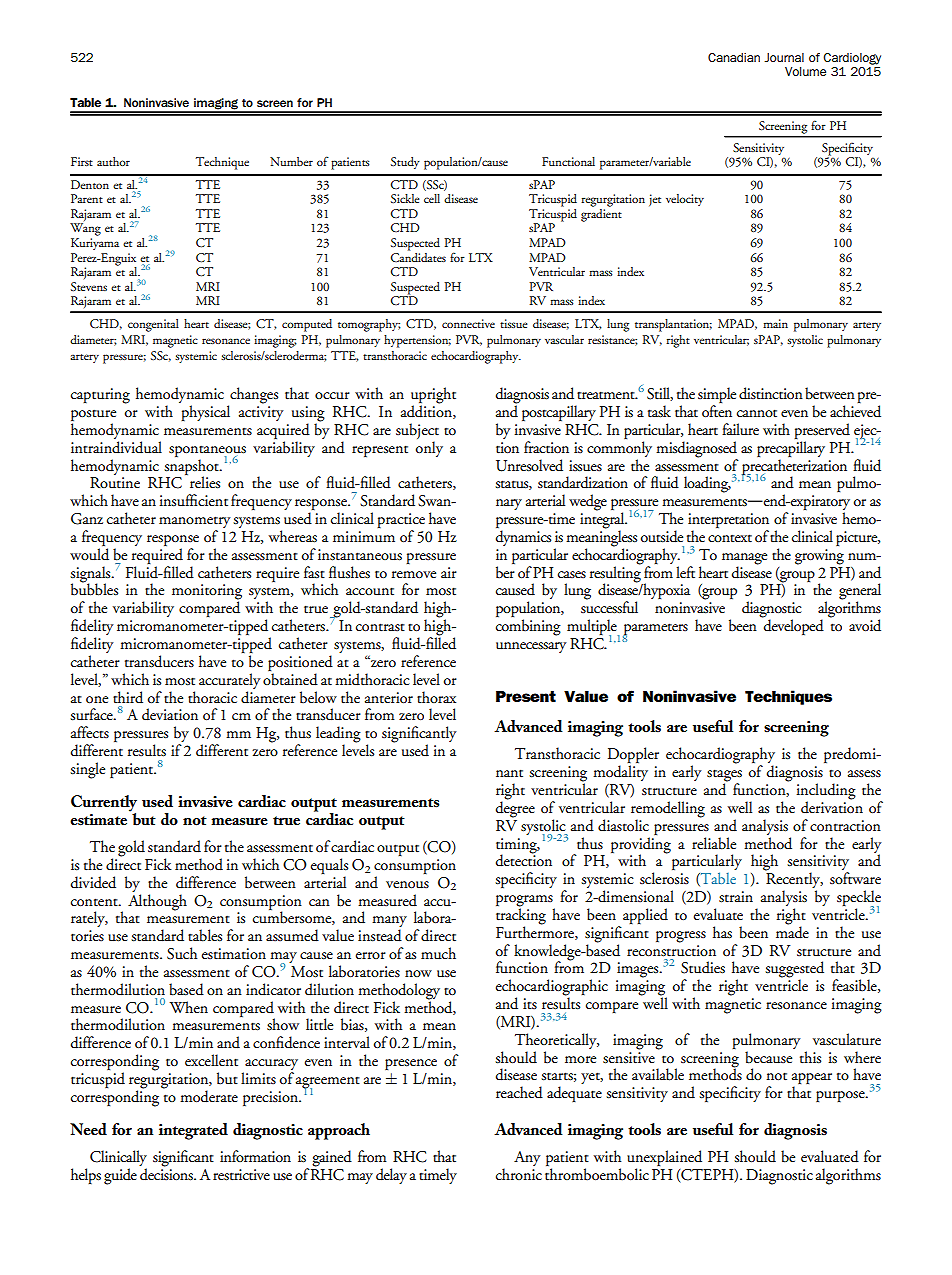  I want to click on subject, so click(417, 432).
